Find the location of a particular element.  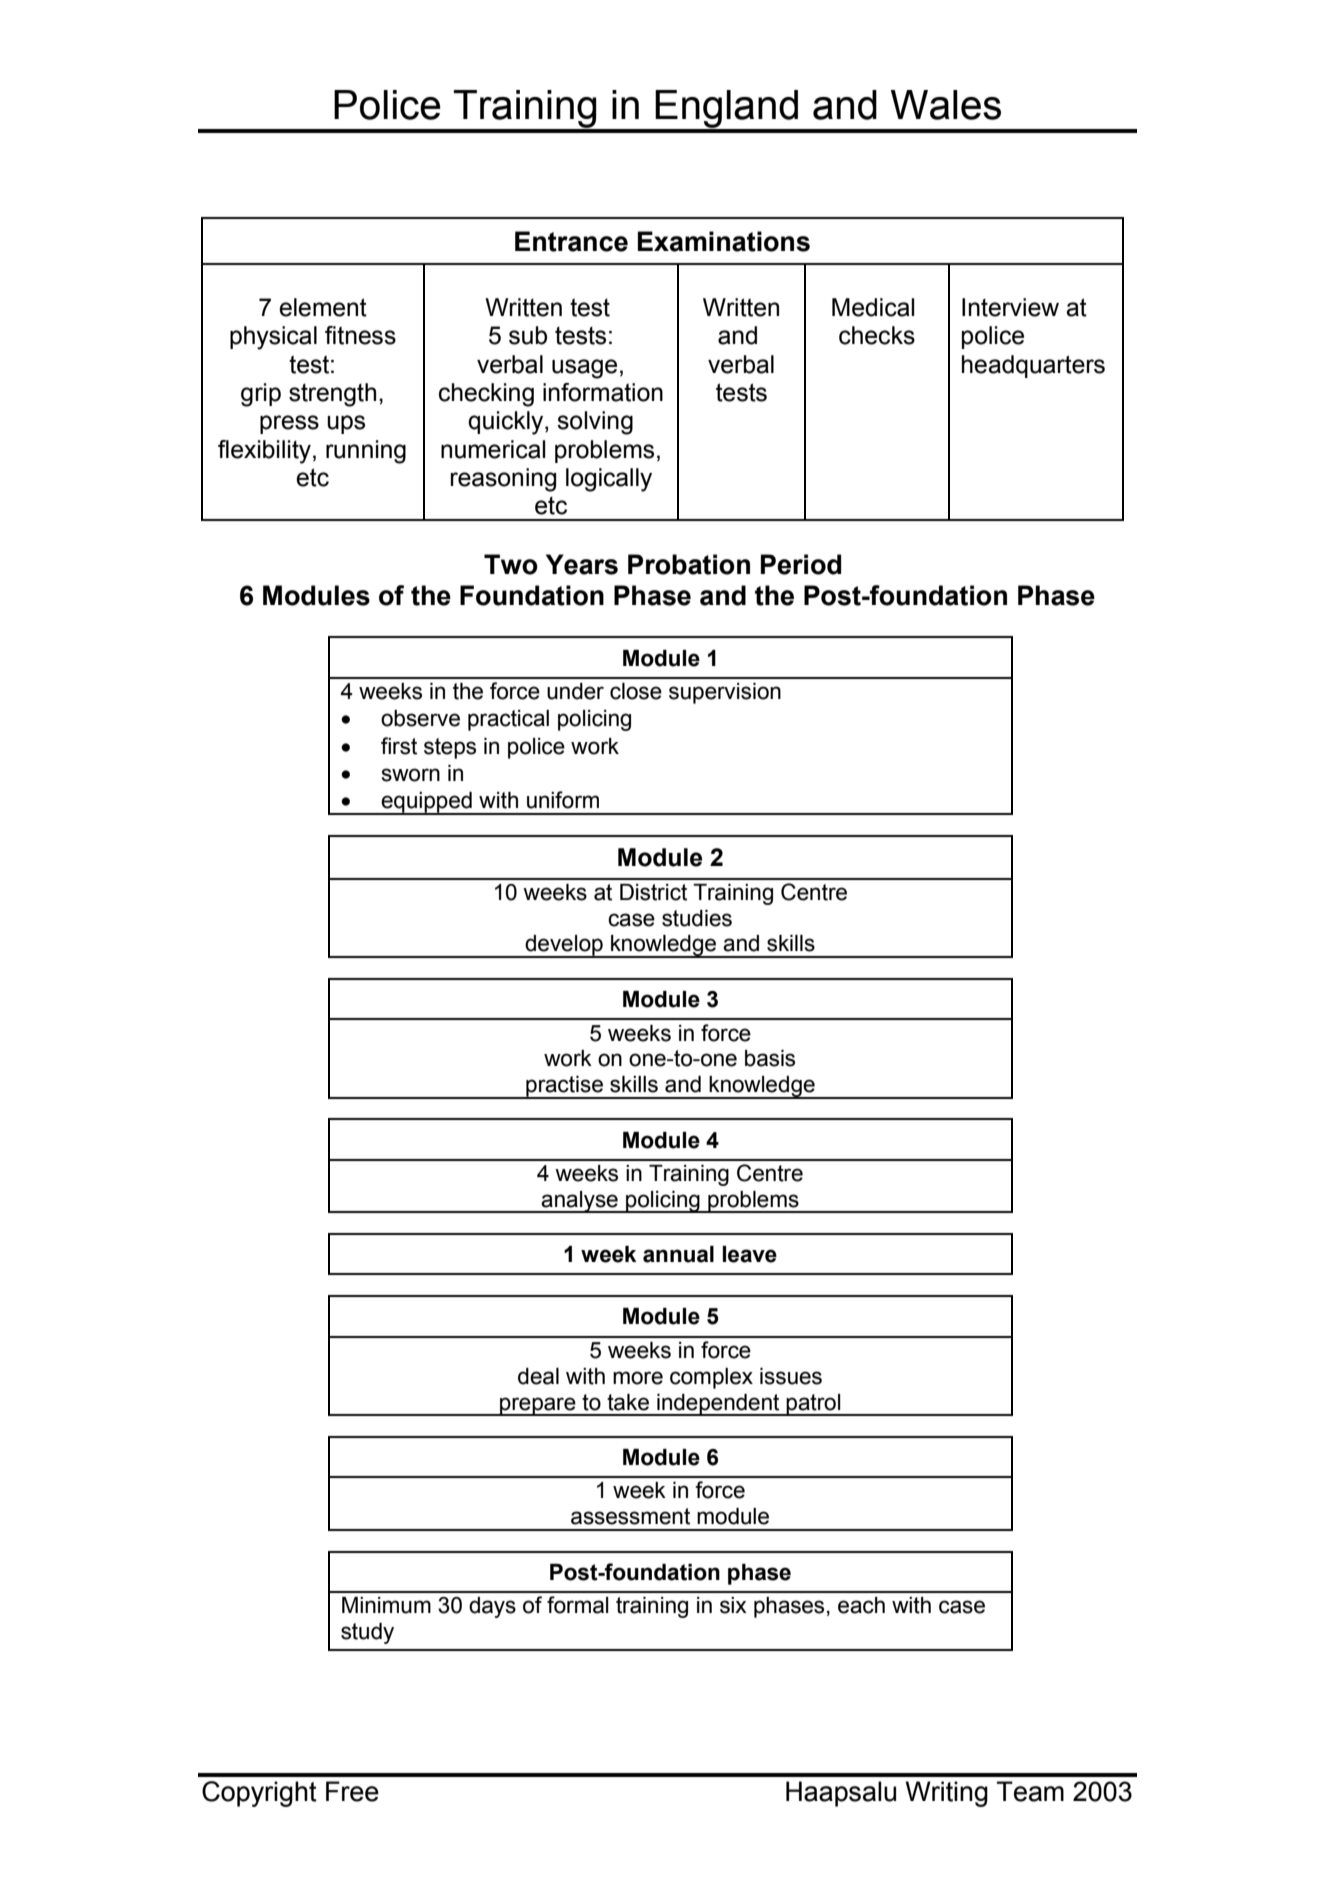

Minimum is located at coordinates (386, 1605).
